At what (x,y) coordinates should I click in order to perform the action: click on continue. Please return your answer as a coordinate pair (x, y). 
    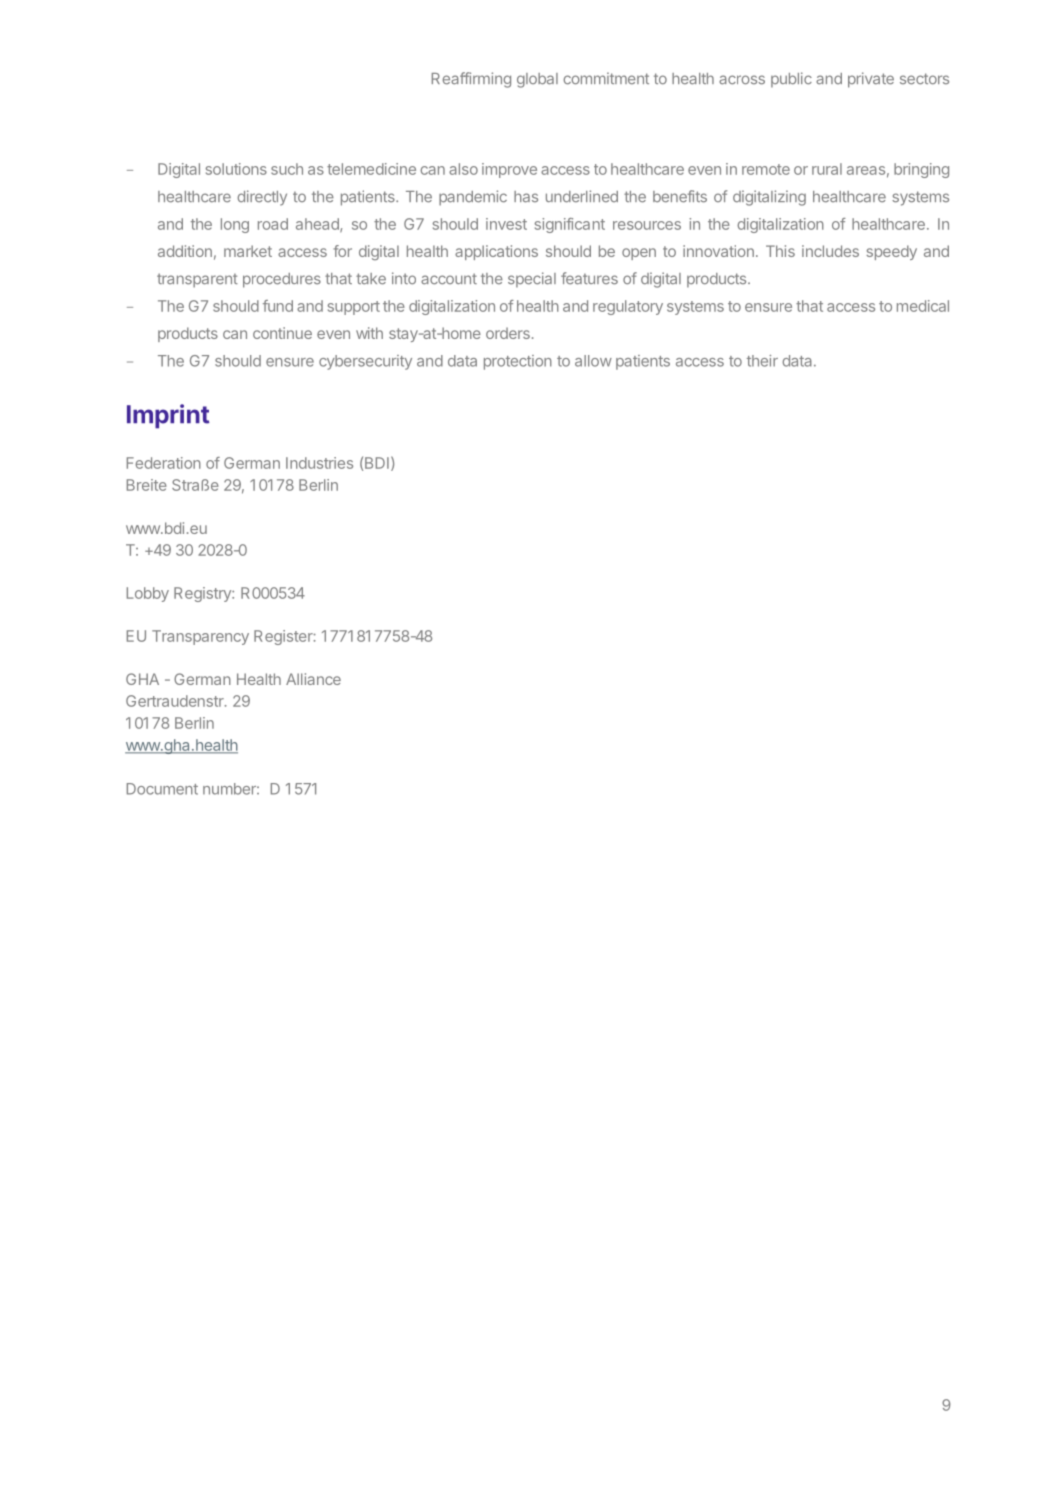
    Looking at the image, I should click on (282, 333).
